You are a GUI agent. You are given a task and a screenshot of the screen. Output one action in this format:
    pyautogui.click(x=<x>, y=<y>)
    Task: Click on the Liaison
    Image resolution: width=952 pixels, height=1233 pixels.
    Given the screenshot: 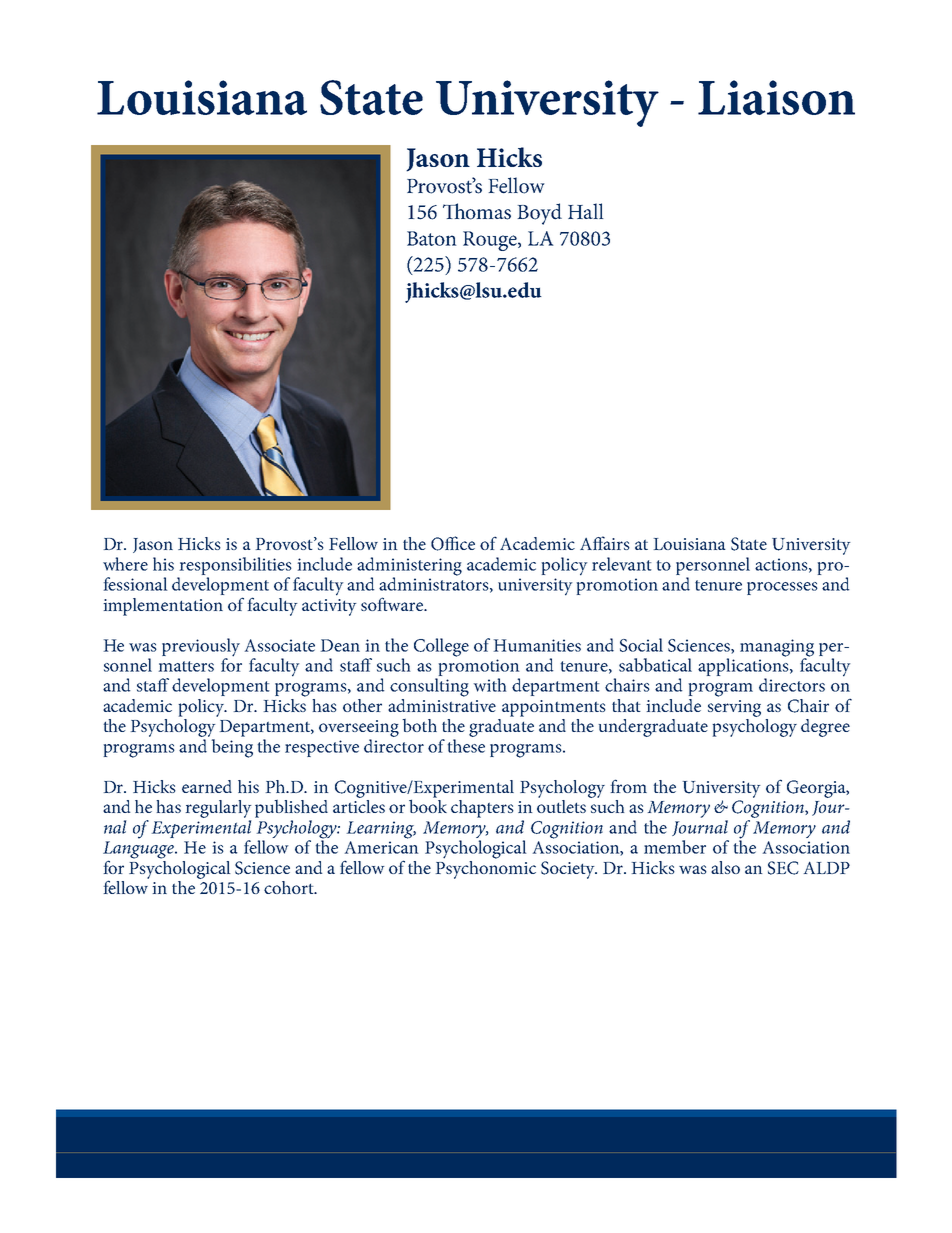 What is the action you would take?
    pyautogui.click(x=776, y=97)
